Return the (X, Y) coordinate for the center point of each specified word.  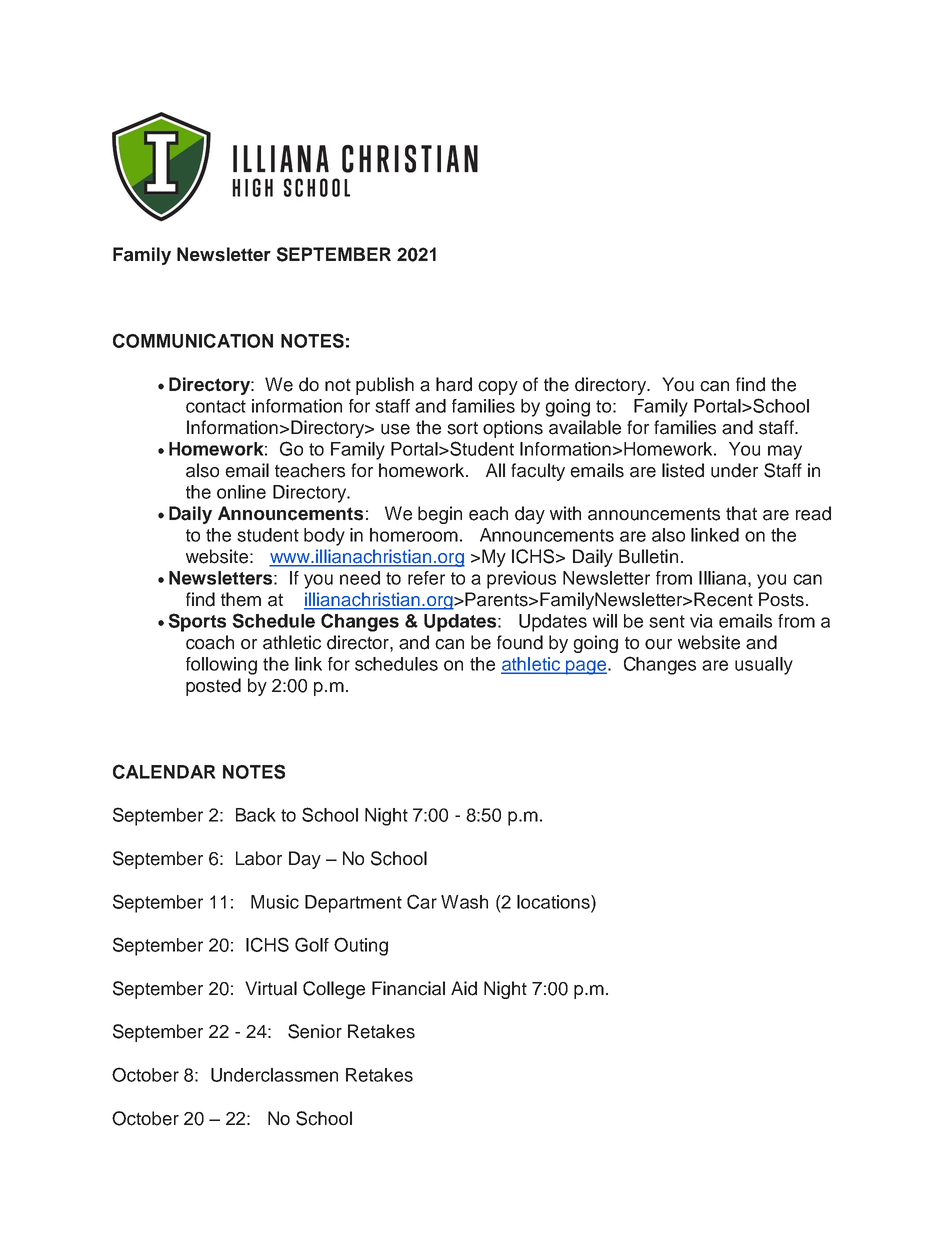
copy (498, 388)
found (520, 642)
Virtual (271, 988)
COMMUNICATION (193, 340)
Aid (464, 988)
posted (213, 687)
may (785, 452)
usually (764, 666)
